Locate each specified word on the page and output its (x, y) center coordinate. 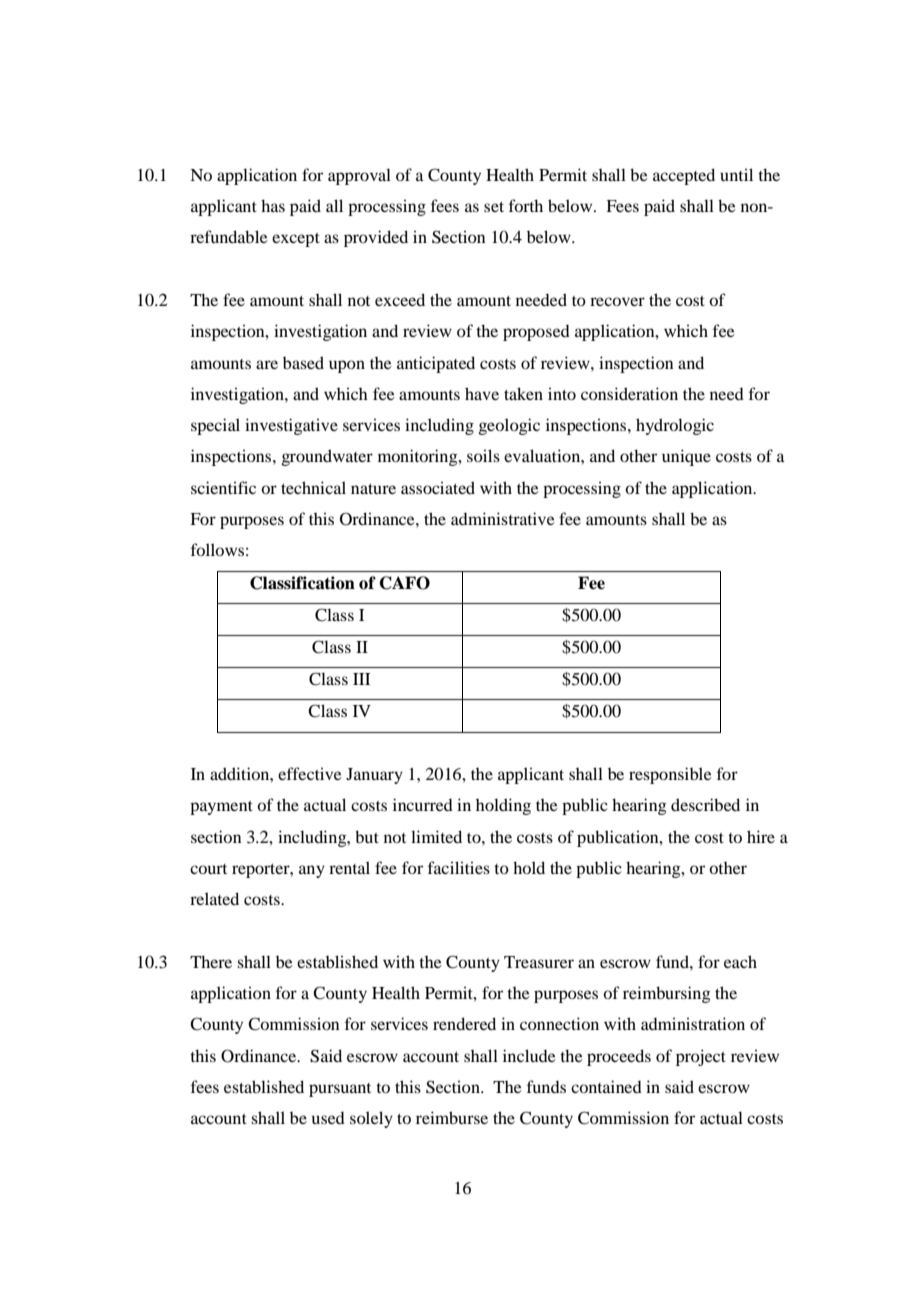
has (273, 205)
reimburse (452, 1117)
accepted (684, 176)
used (328, 1118)
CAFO (405, 583)
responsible (670, 775)
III (361, 679)
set (494, 207)
